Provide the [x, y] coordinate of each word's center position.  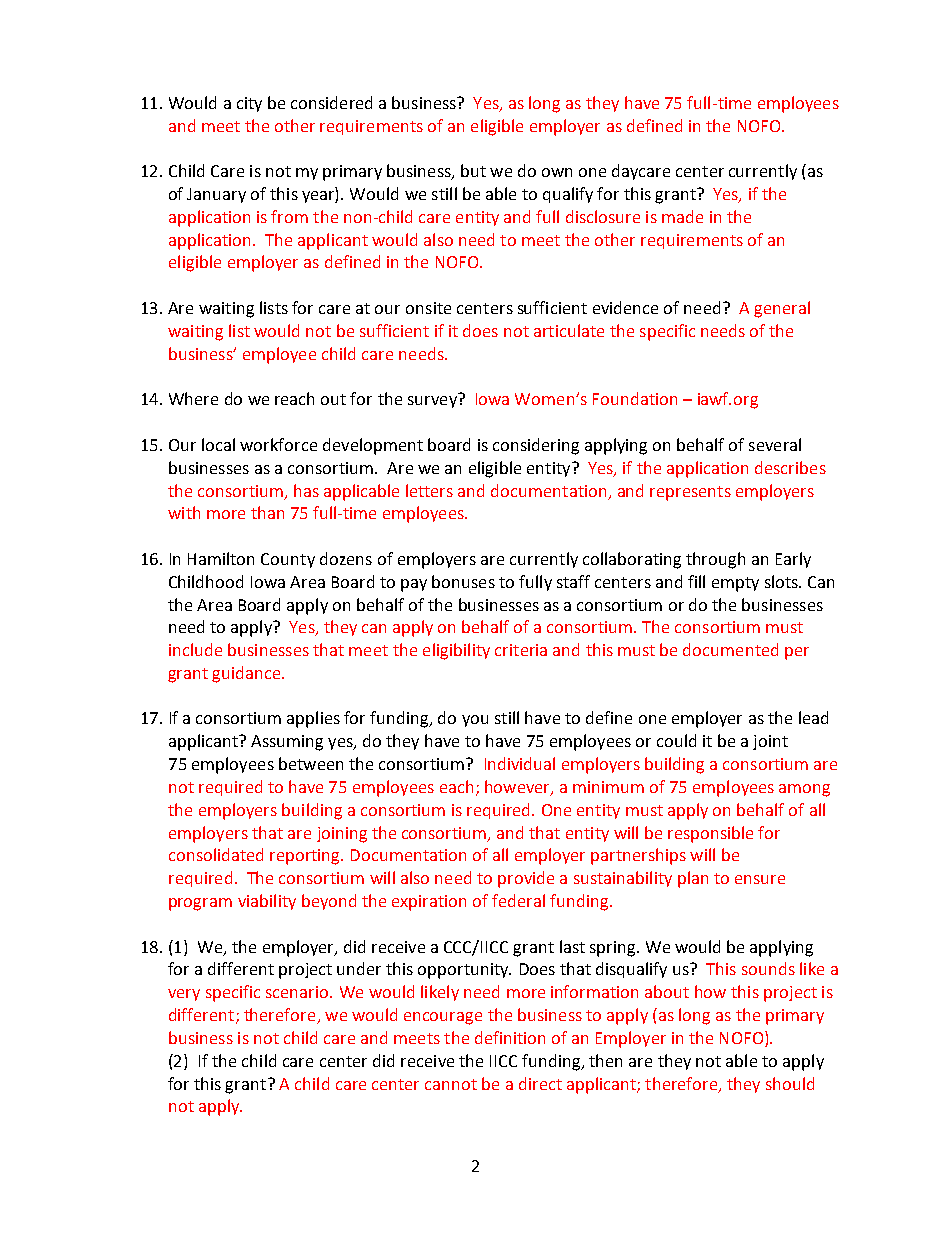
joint [770, 742]
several [775, 444]
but [473, 170]
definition [510, 1037]
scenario [298, 992]
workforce [278, 444]
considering [536, 446]
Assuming [287, 743]
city [249, 104]
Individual [520, 763]
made [682, 216]
